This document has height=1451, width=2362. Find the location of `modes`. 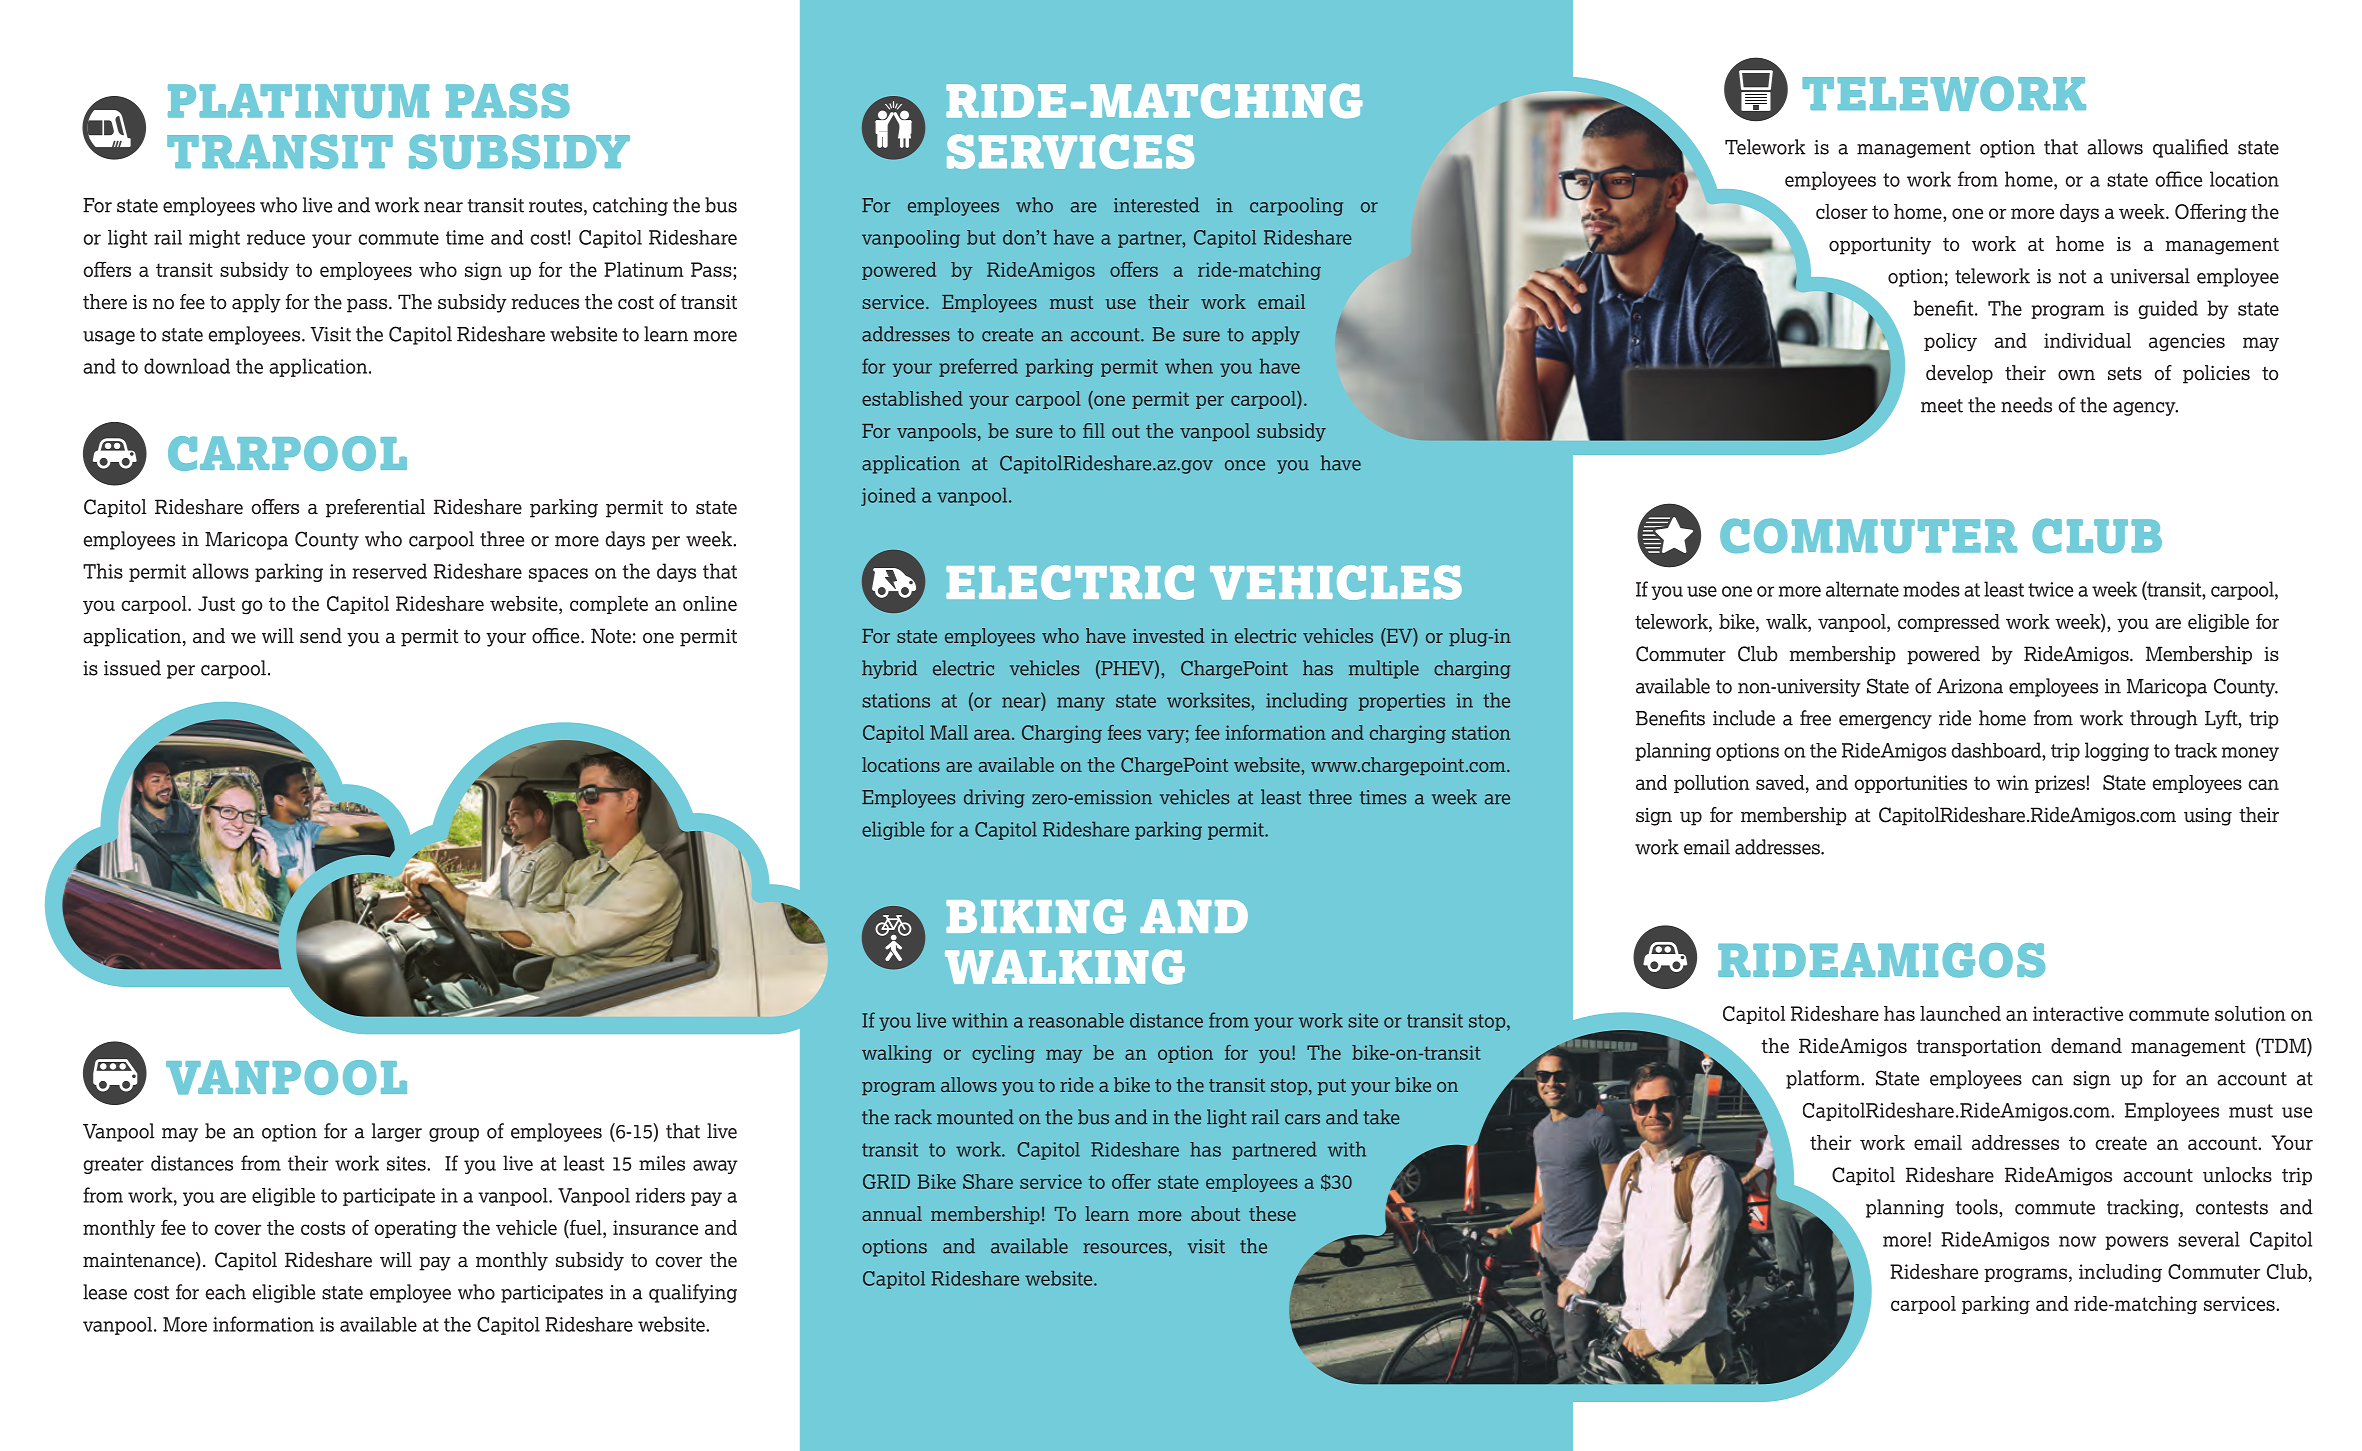

modes is located at coordinates (1931, 589).
